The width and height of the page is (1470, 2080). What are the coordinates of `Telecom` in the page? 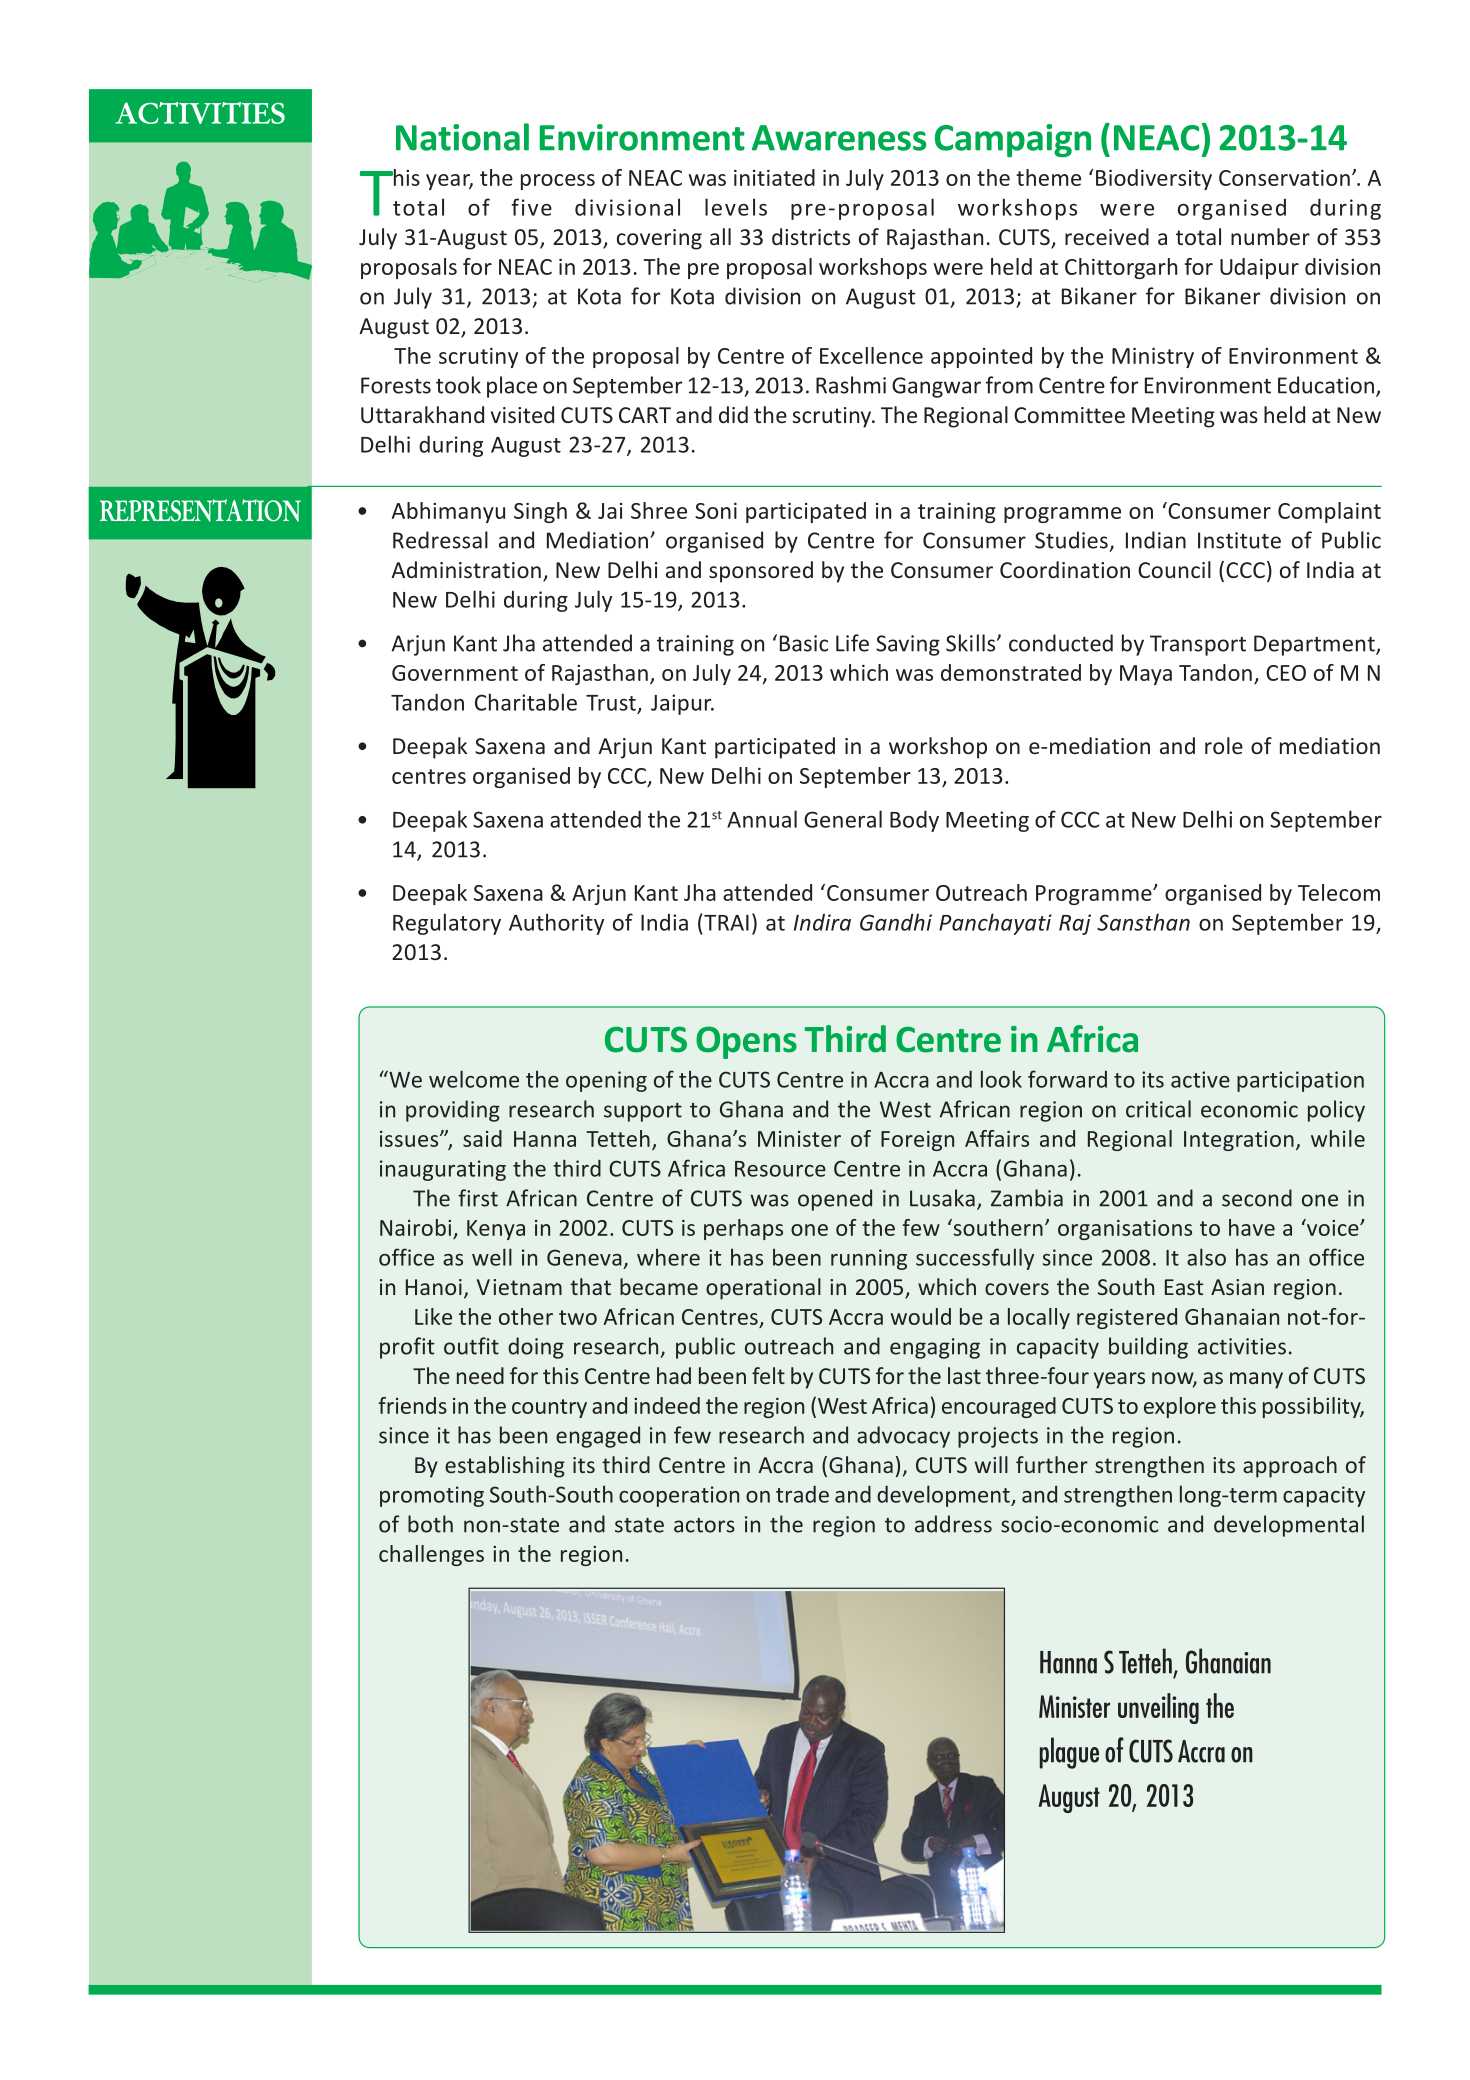 It's located at (1339, 892).
